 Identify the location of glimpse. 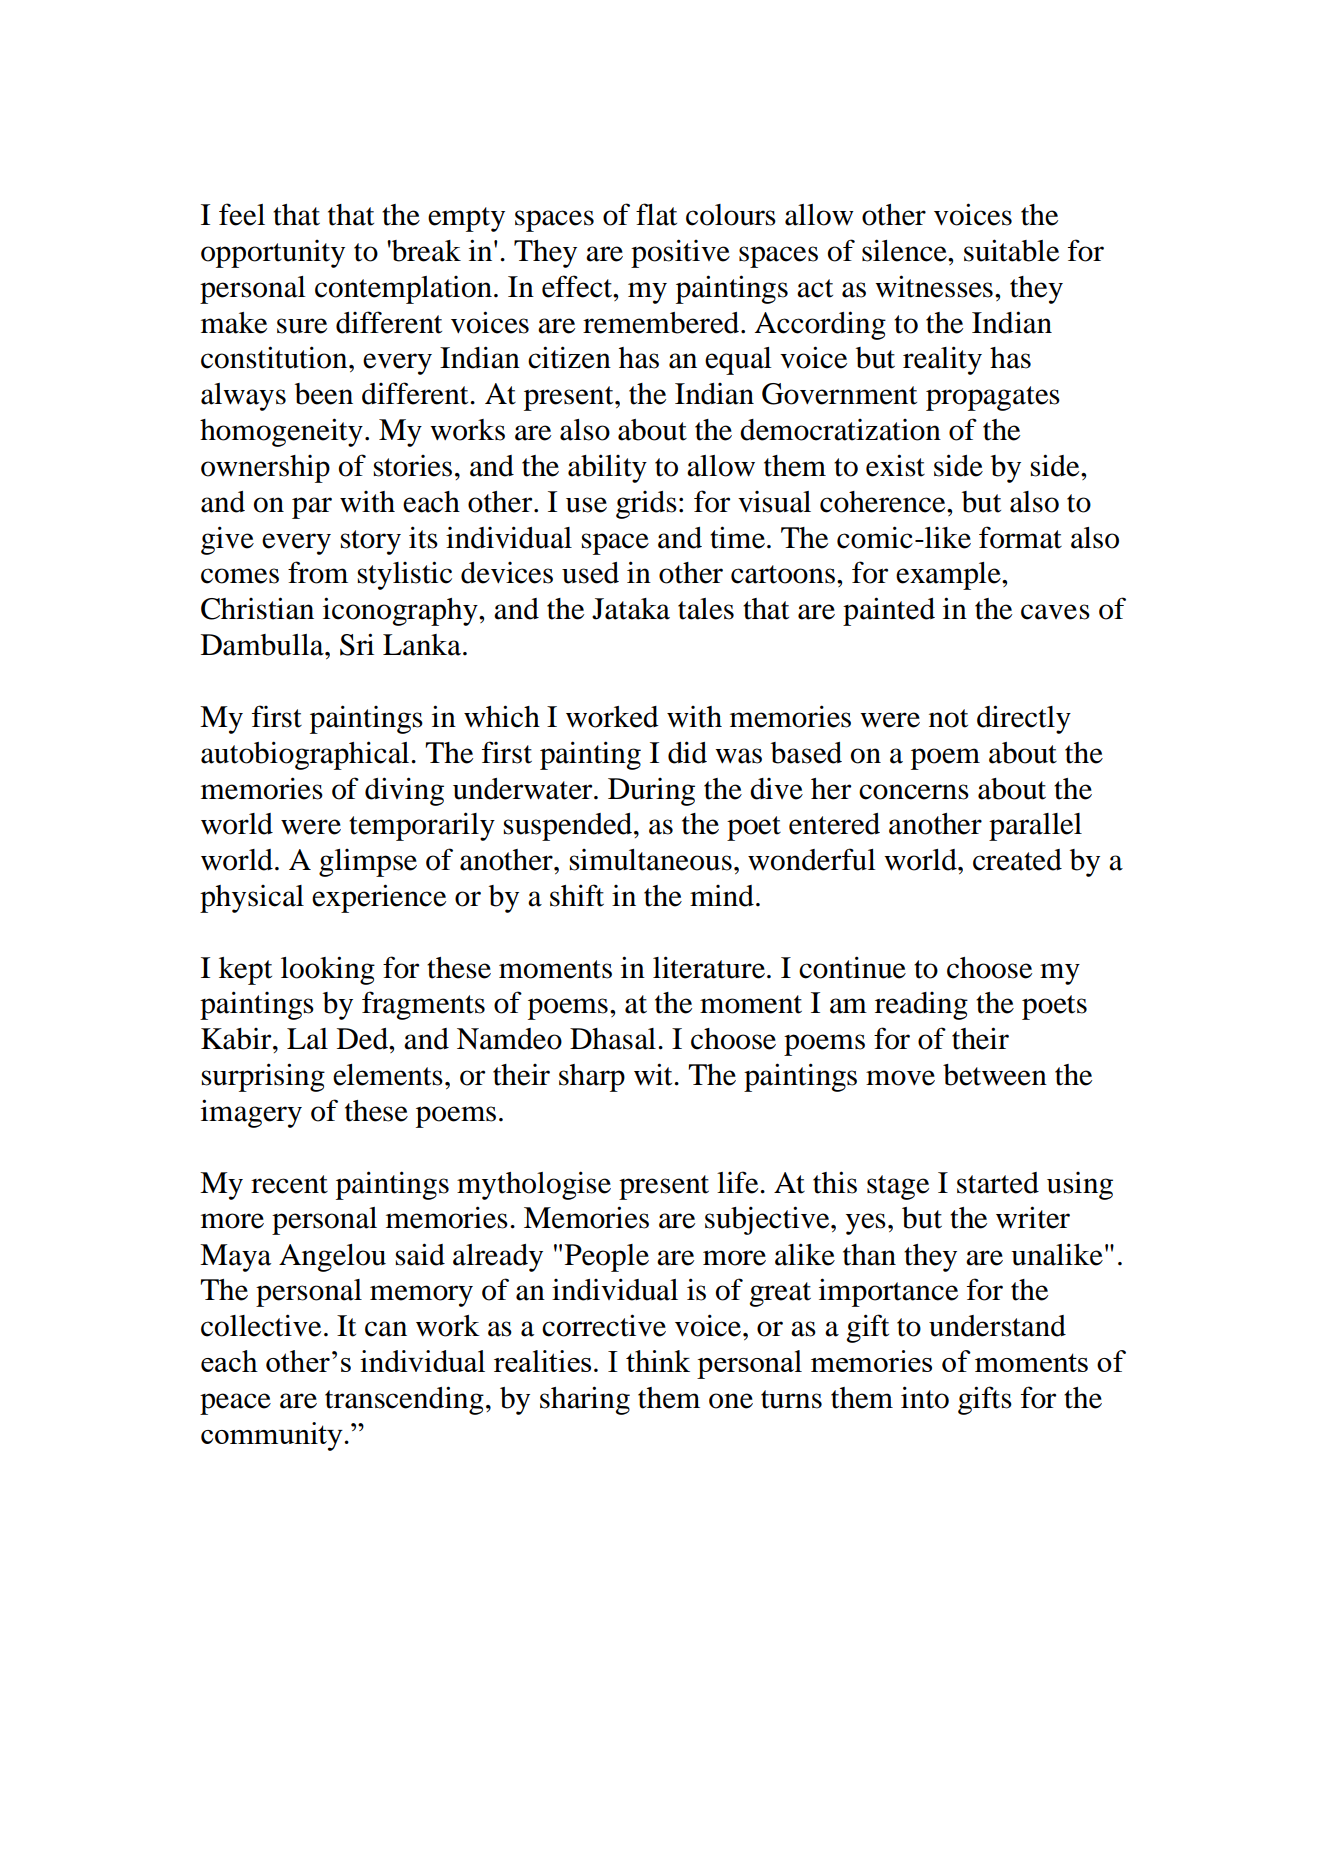
(368, 863).
